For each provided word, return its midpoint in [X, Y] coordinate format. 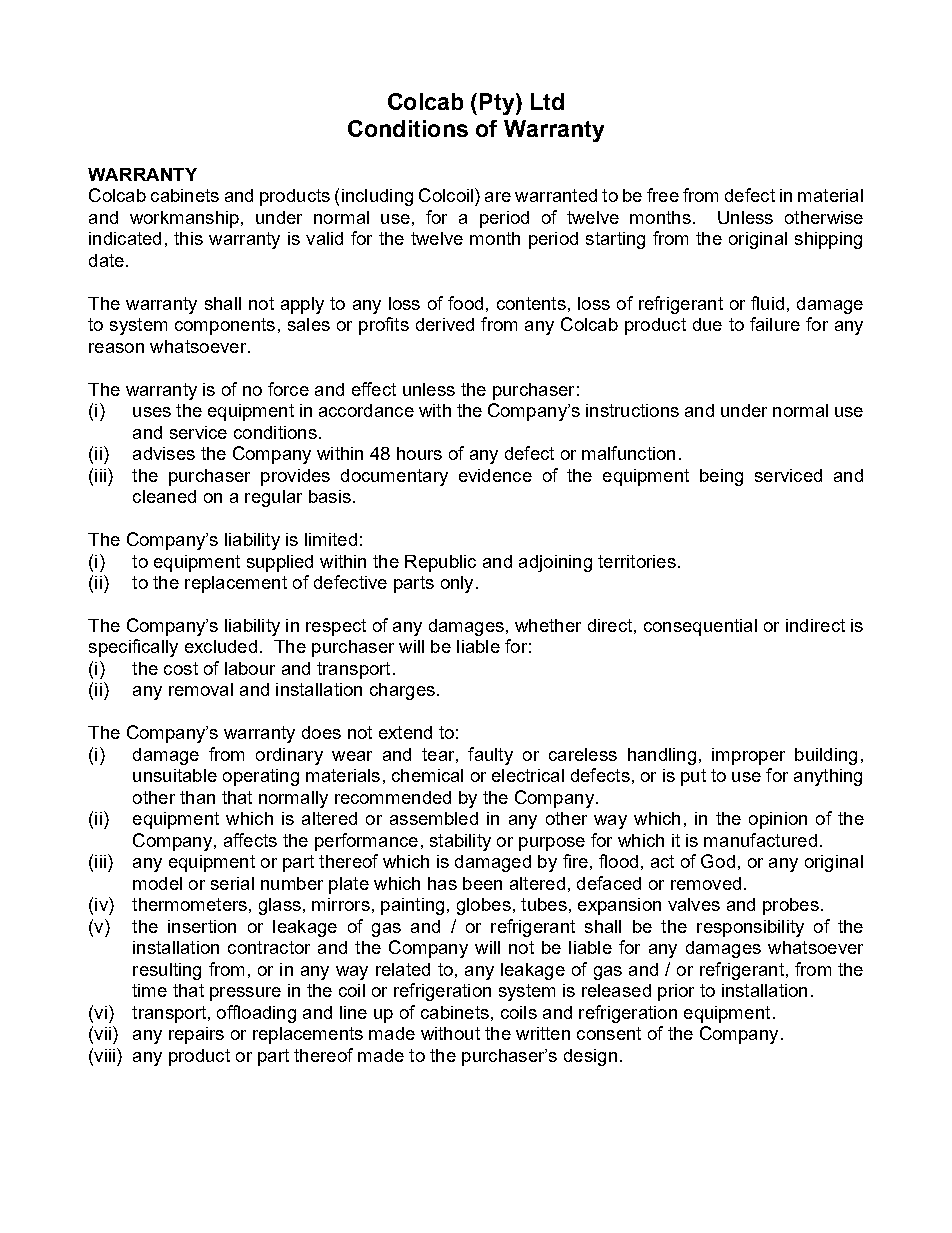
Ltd [547, 101]
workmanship [184, 219]
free [663, 195]
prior [676, 992]
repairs [196, 1035]
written [543, 1033]
